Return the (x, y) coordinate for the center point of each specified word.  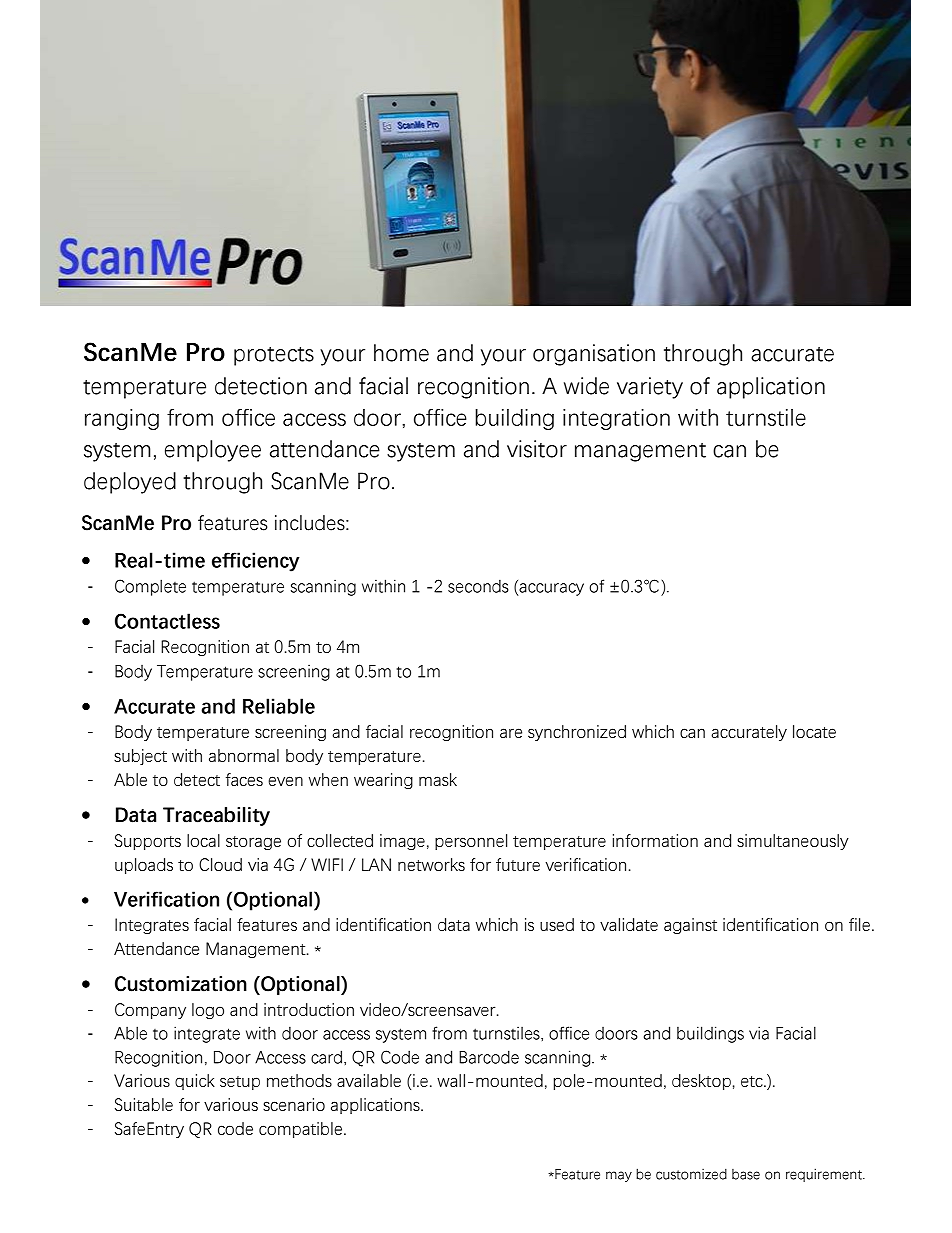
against (690, 926)
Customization (181, 984)
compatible (302, 1130)
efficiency (256, 562)
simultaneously (793, 842)
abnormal (244, 755)
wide (586, 386)
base (746, 1174)
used (557, 924)
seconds (478, 586)
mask (438, 779)
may (619, 1176)
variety (650, 388)
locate (814, 731)
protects (274, 356)
